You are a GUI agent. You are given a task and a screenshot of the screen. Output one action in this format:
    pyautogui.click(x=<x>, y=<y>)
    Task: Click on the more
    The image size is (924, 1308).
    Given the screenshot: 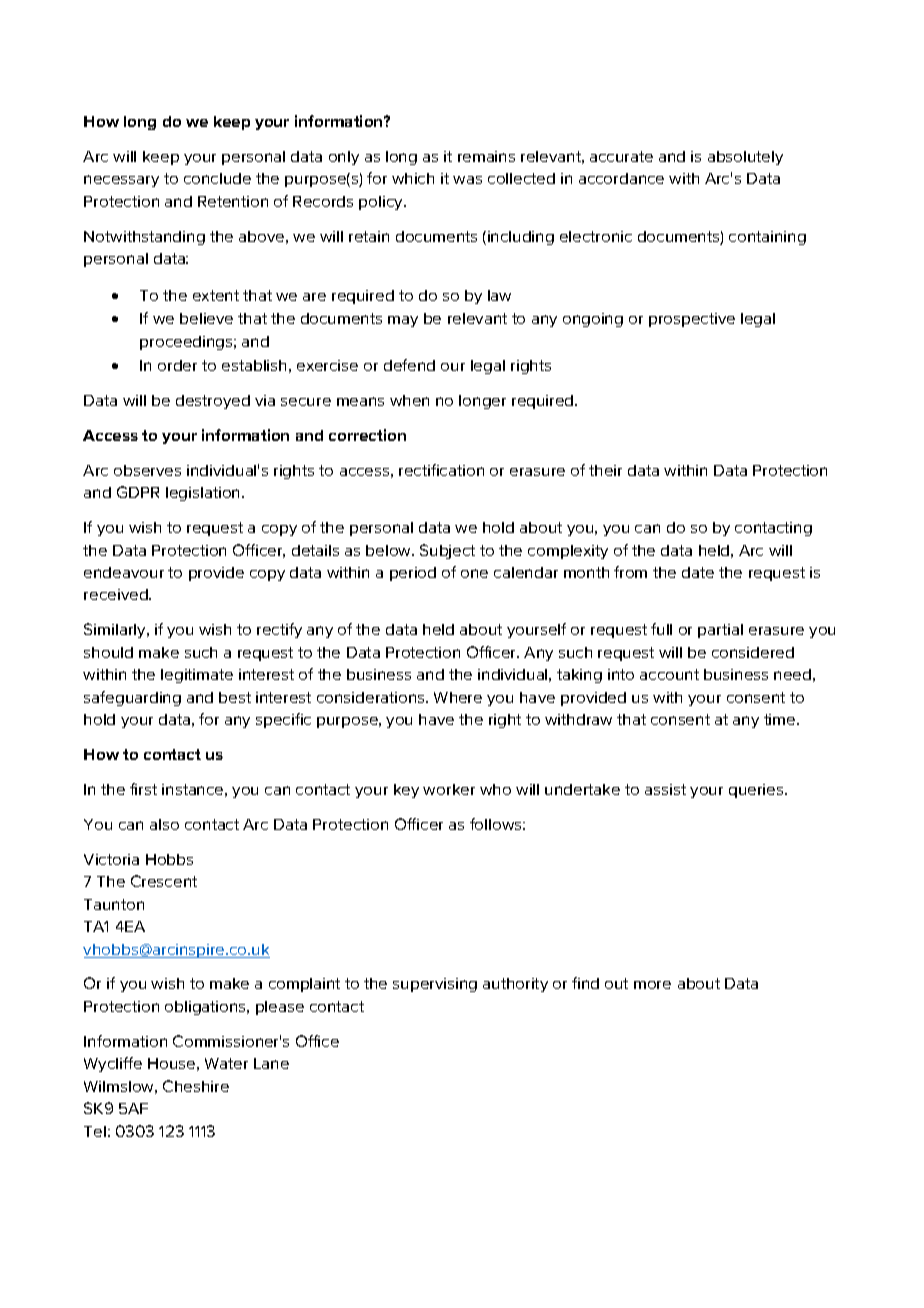 What is the action you would take?
    pyautogui.click(x=652, y=985)
